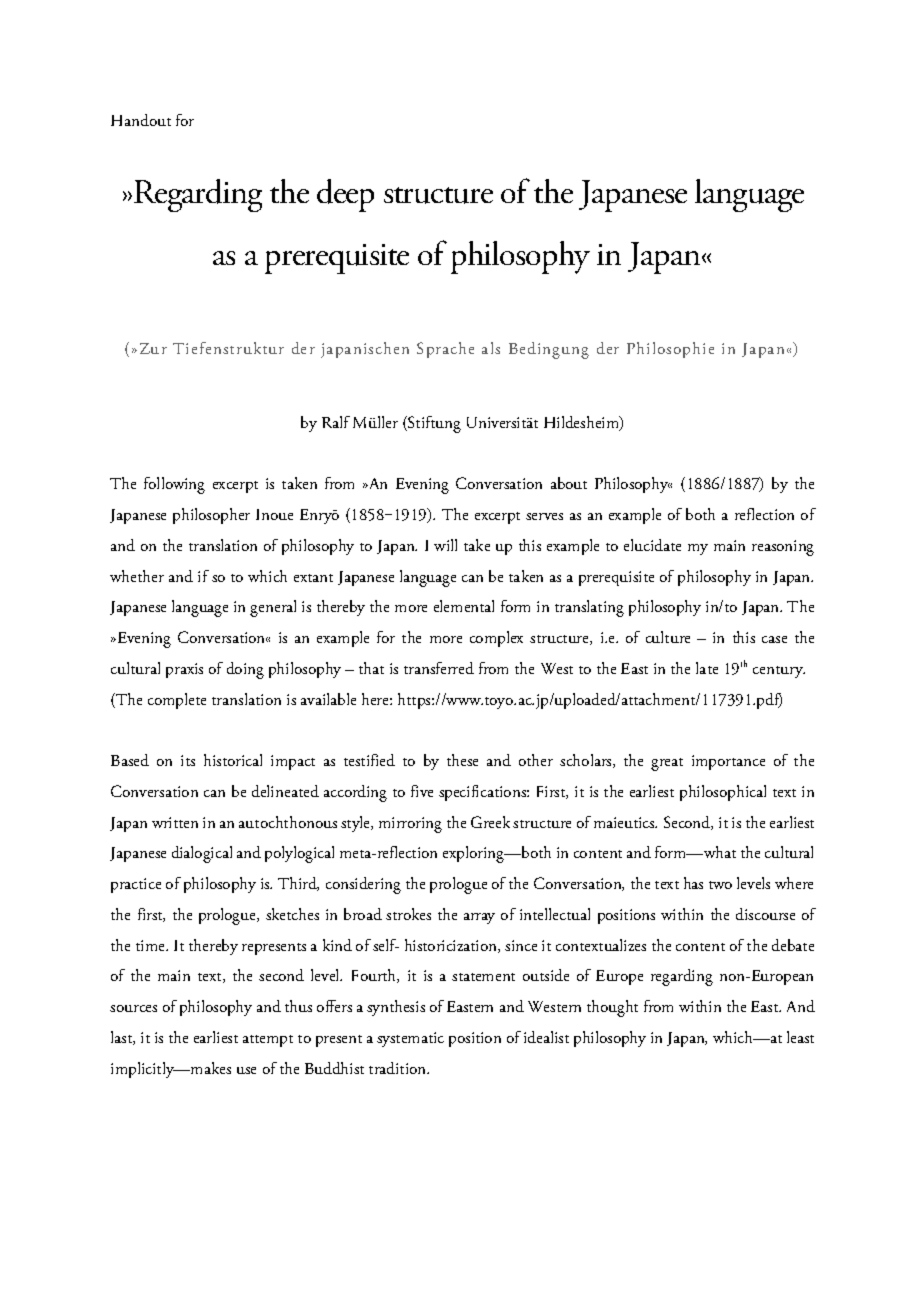 Image resolution: width=924 pixels, height=1308 pixels. I want to click on Zur, so click(153, 348).
